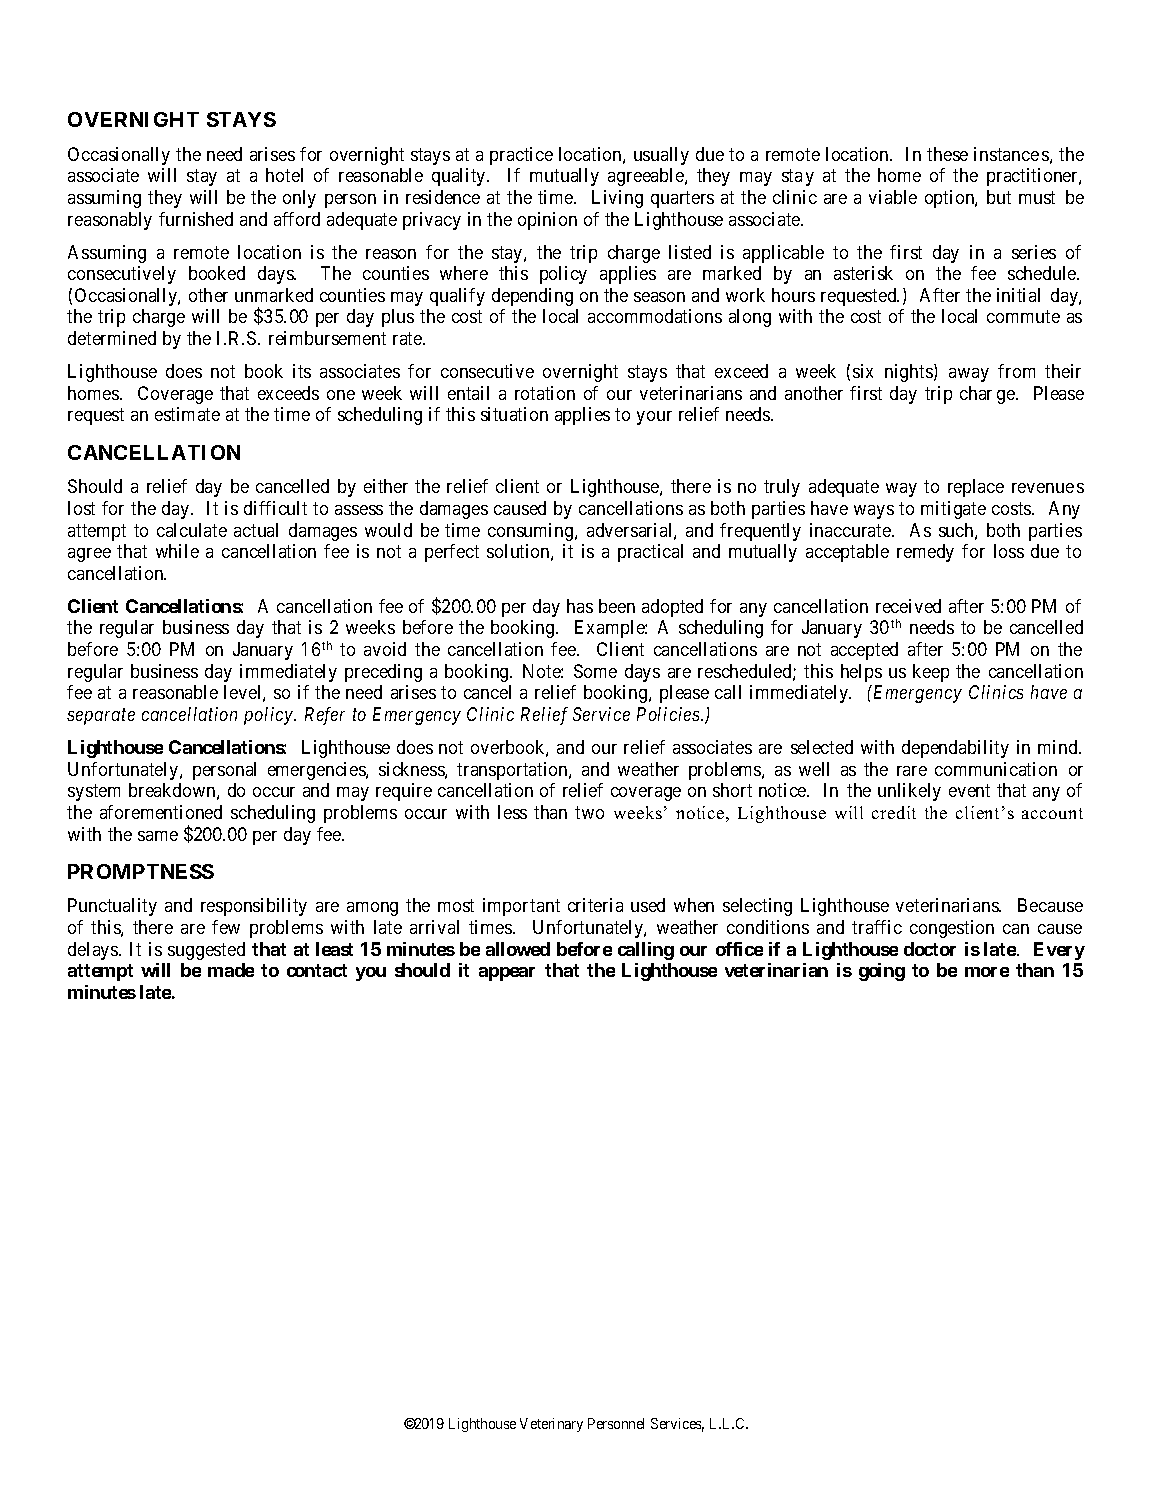  I want to click on viable, so click(893, 197).
